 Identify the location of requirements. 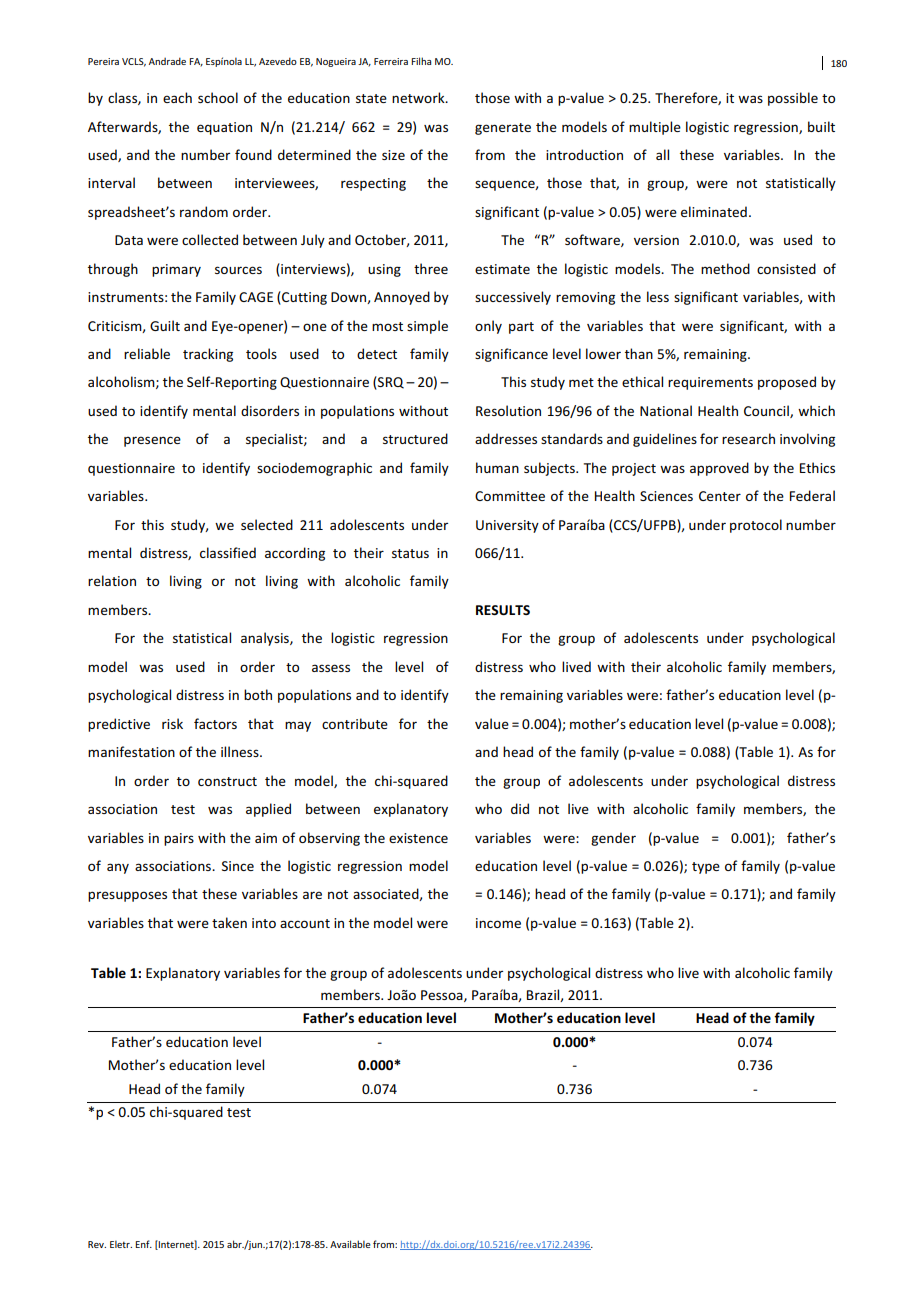
(710, 383).
